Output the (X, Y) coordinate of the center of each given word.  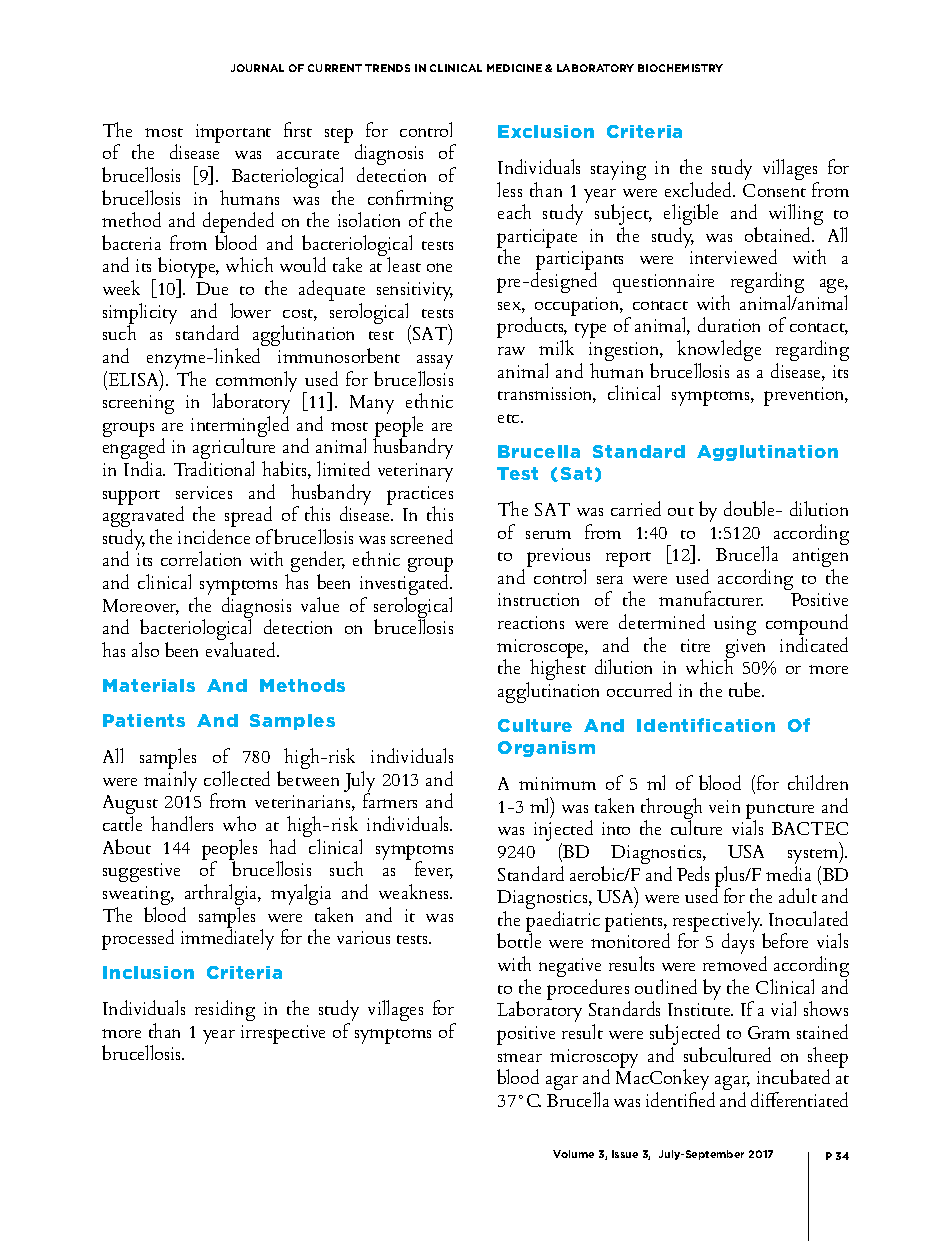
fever (434, 870)
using (735, 625)
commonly (255, 382)
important (233, 133)
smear (520, 1057)
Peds (693, 873)
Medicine (514, 68)
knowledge (719, 352)
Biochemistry (680, 68)
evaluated (242, 649)
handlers (182, 823)
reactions (531, 622)
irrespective (283, 1034)
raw (511, 351)
